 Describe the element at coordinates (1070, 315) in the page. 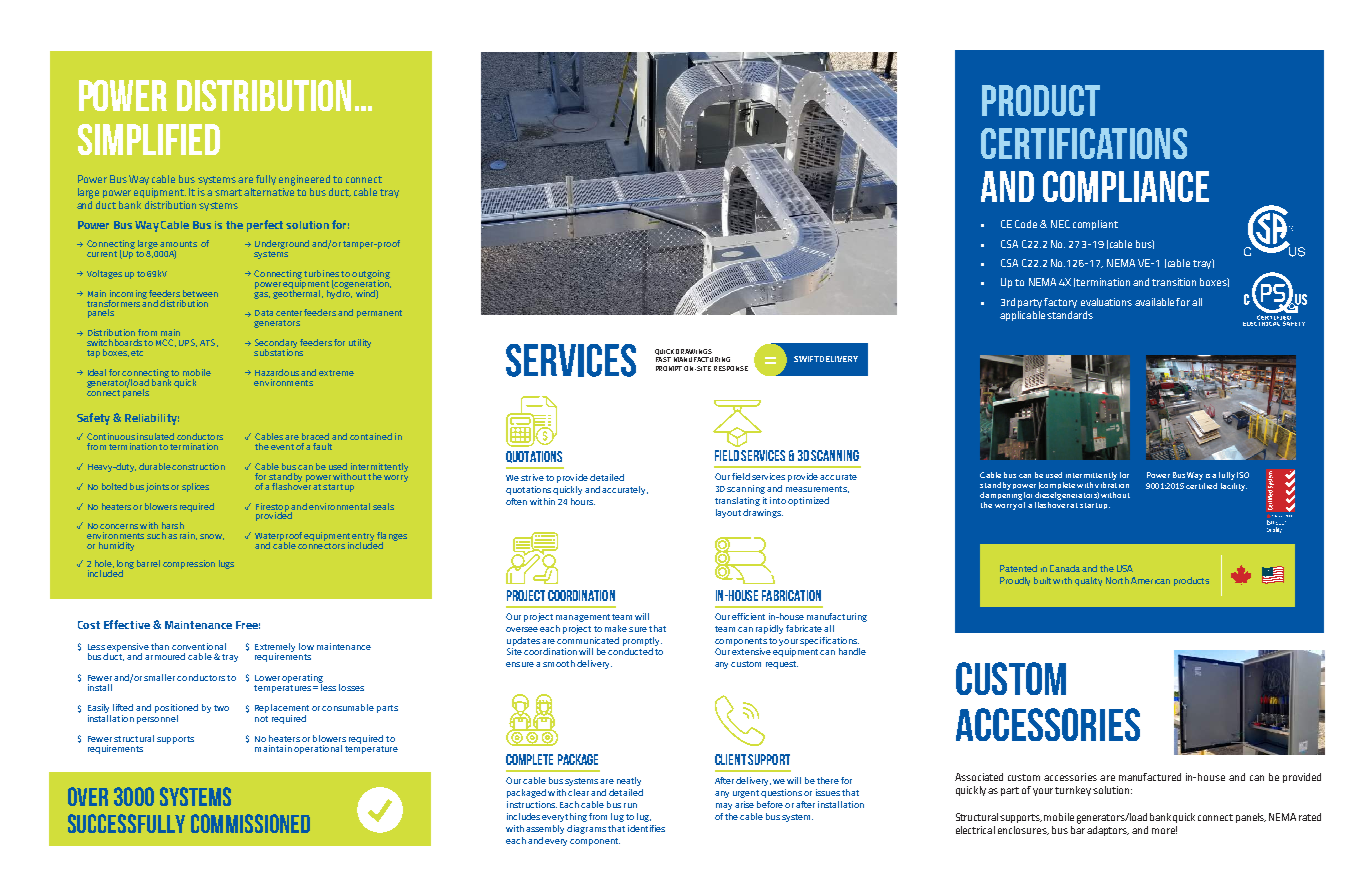

I see `standards` at that location.
